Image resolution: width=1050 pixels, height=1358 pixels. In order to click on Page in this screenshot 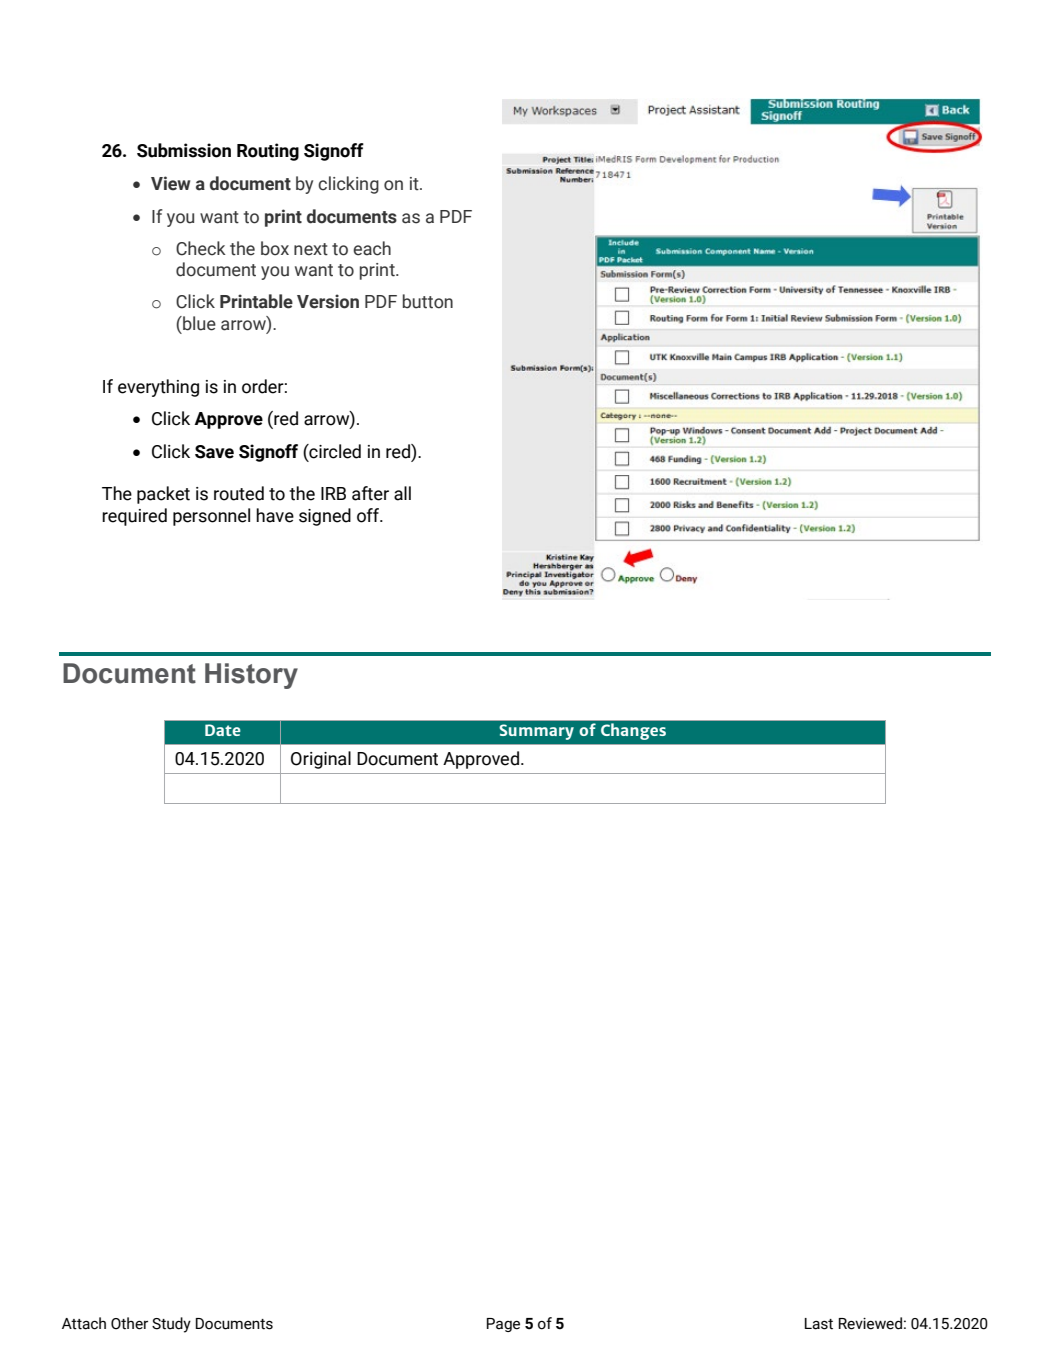, I will do `click(503, 1325)`.
